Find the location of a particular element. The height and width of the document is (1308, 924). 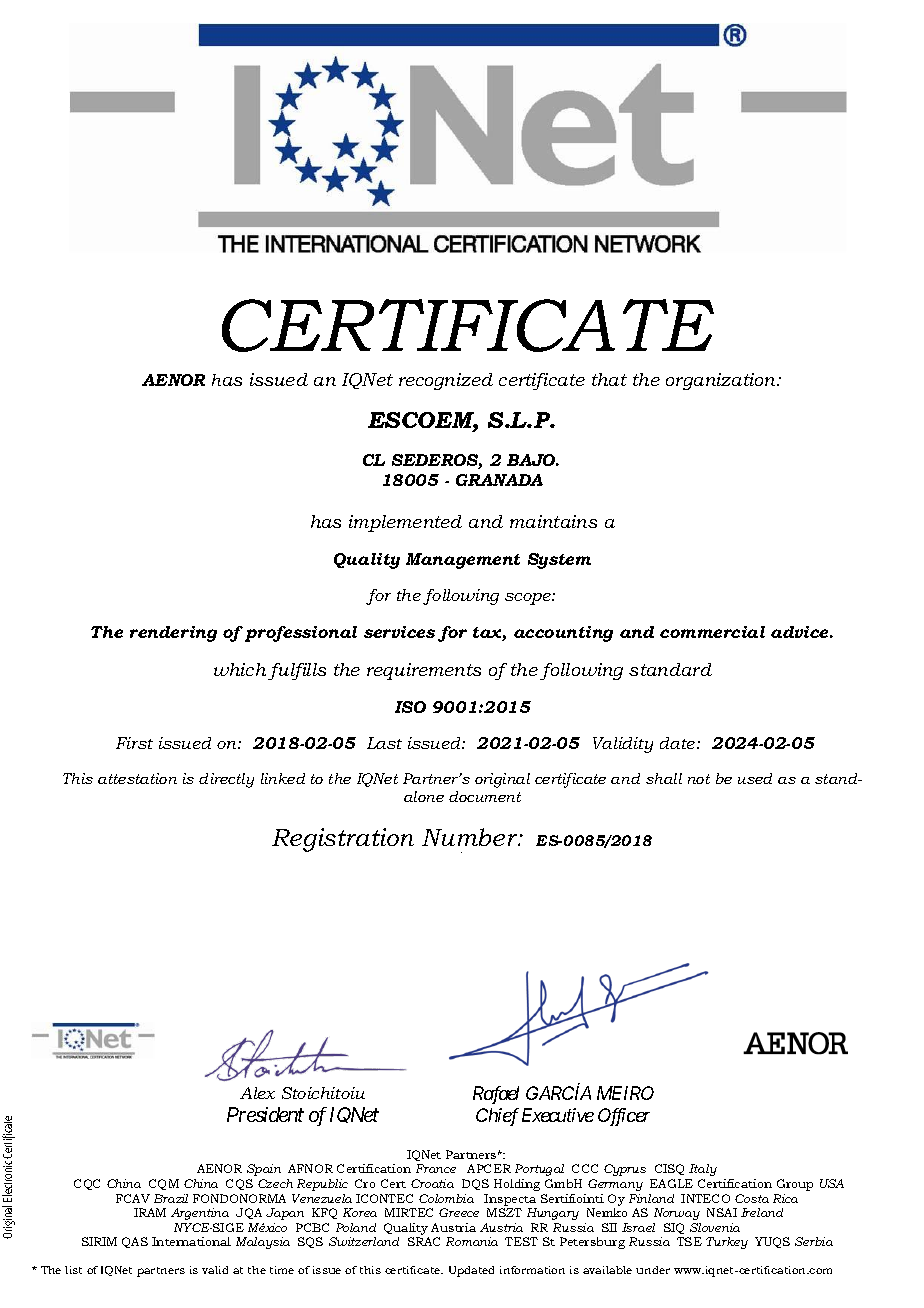

used is located at coordinates (755, 778).
